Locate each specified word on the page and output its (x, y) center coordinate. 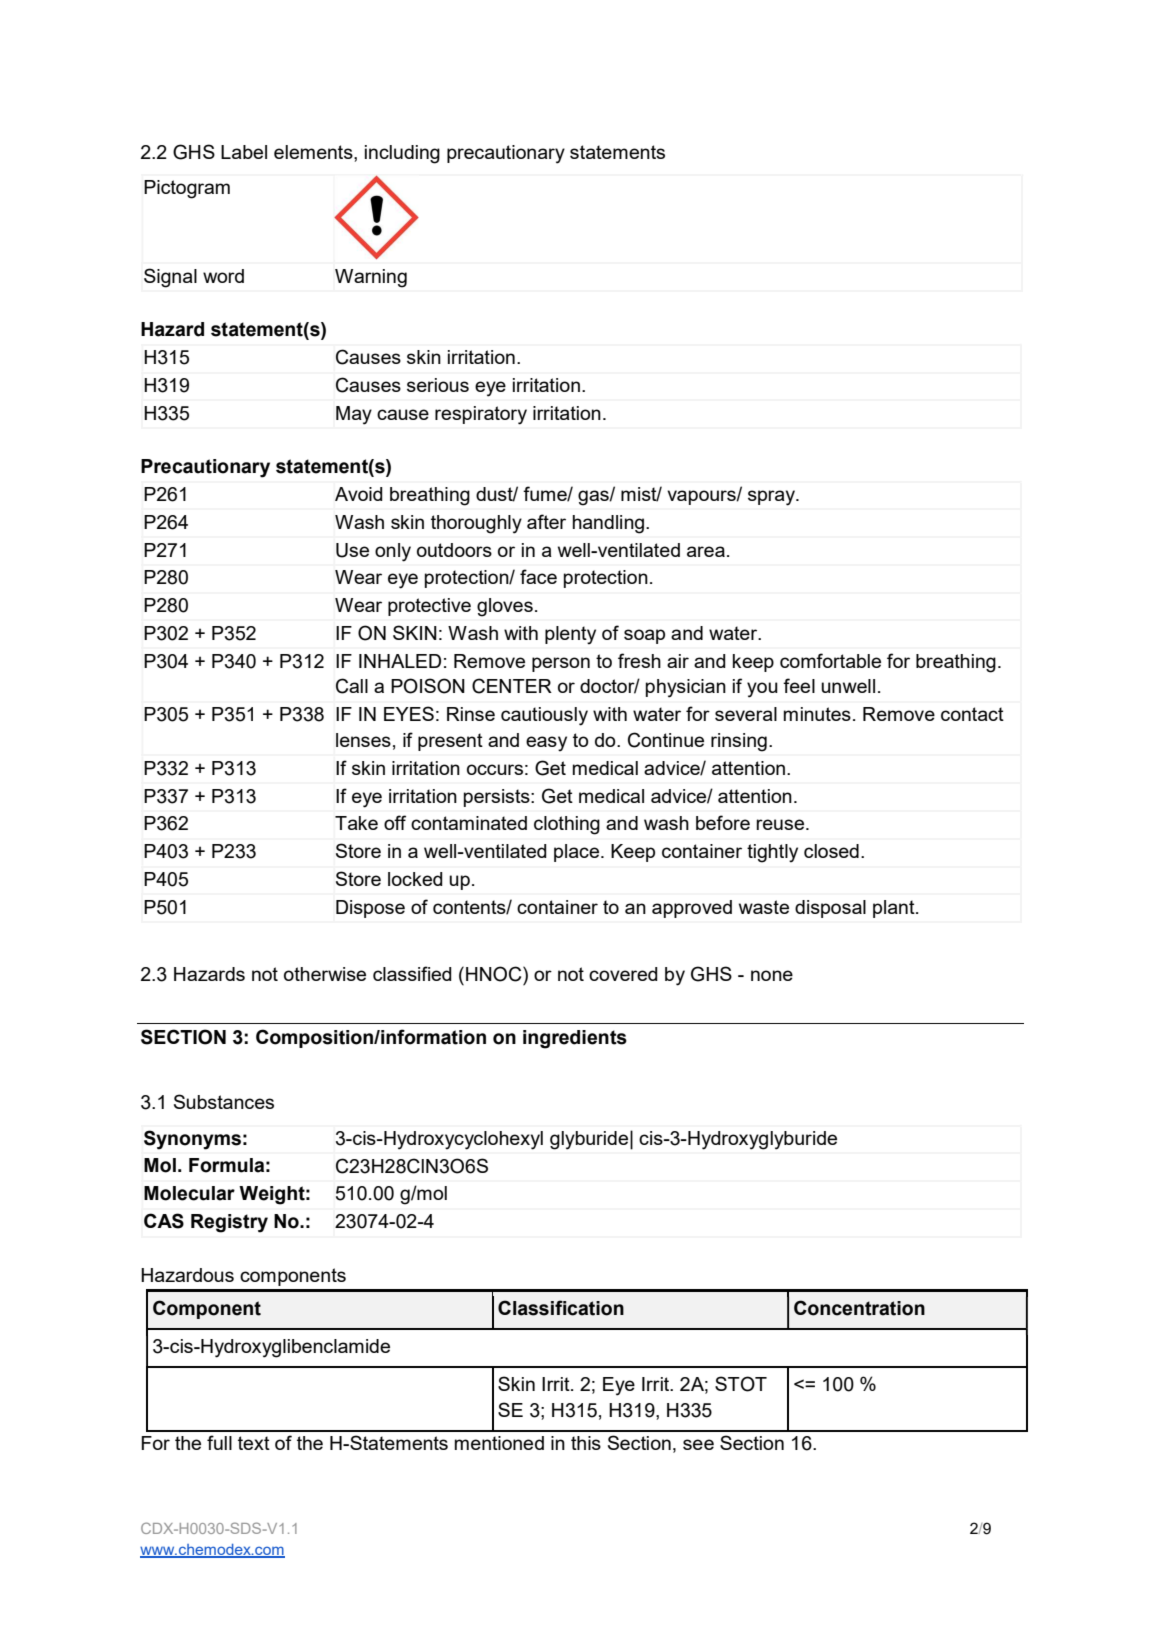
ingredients (575, 1039)
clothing (567, 825)
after (546, 521)
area (706, 551)
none (772, 975)
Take (356, 823)
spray (773, 498)
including (402, 154)
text (254, 1443)
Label (244, 152)
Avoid (359, 494)
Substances (224, 1101)
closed (831, 851)
